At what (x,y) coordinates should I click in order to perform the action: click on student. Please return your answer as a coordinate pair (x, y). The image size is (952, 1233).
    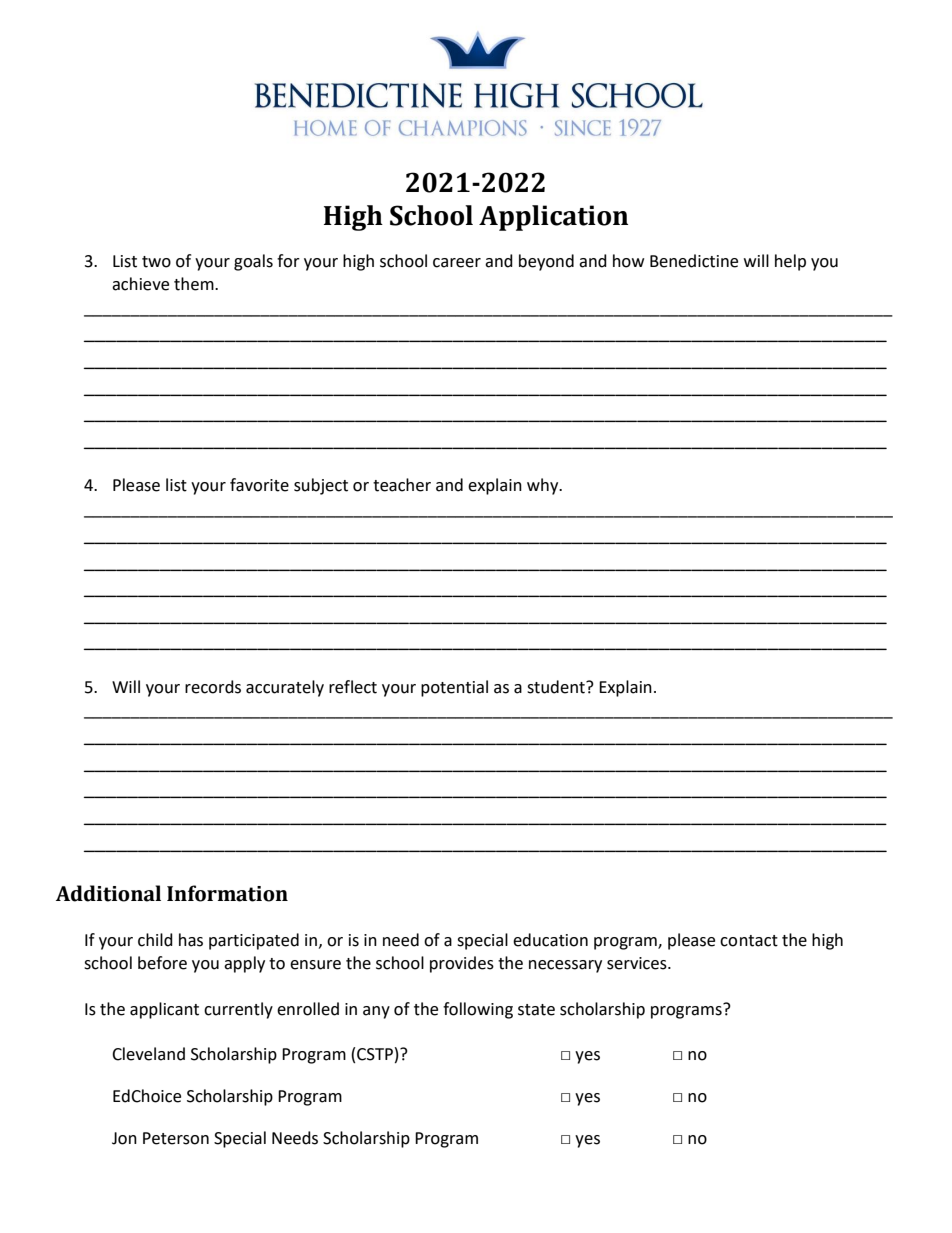
    Looking at the image, I should click on (557, 687).
